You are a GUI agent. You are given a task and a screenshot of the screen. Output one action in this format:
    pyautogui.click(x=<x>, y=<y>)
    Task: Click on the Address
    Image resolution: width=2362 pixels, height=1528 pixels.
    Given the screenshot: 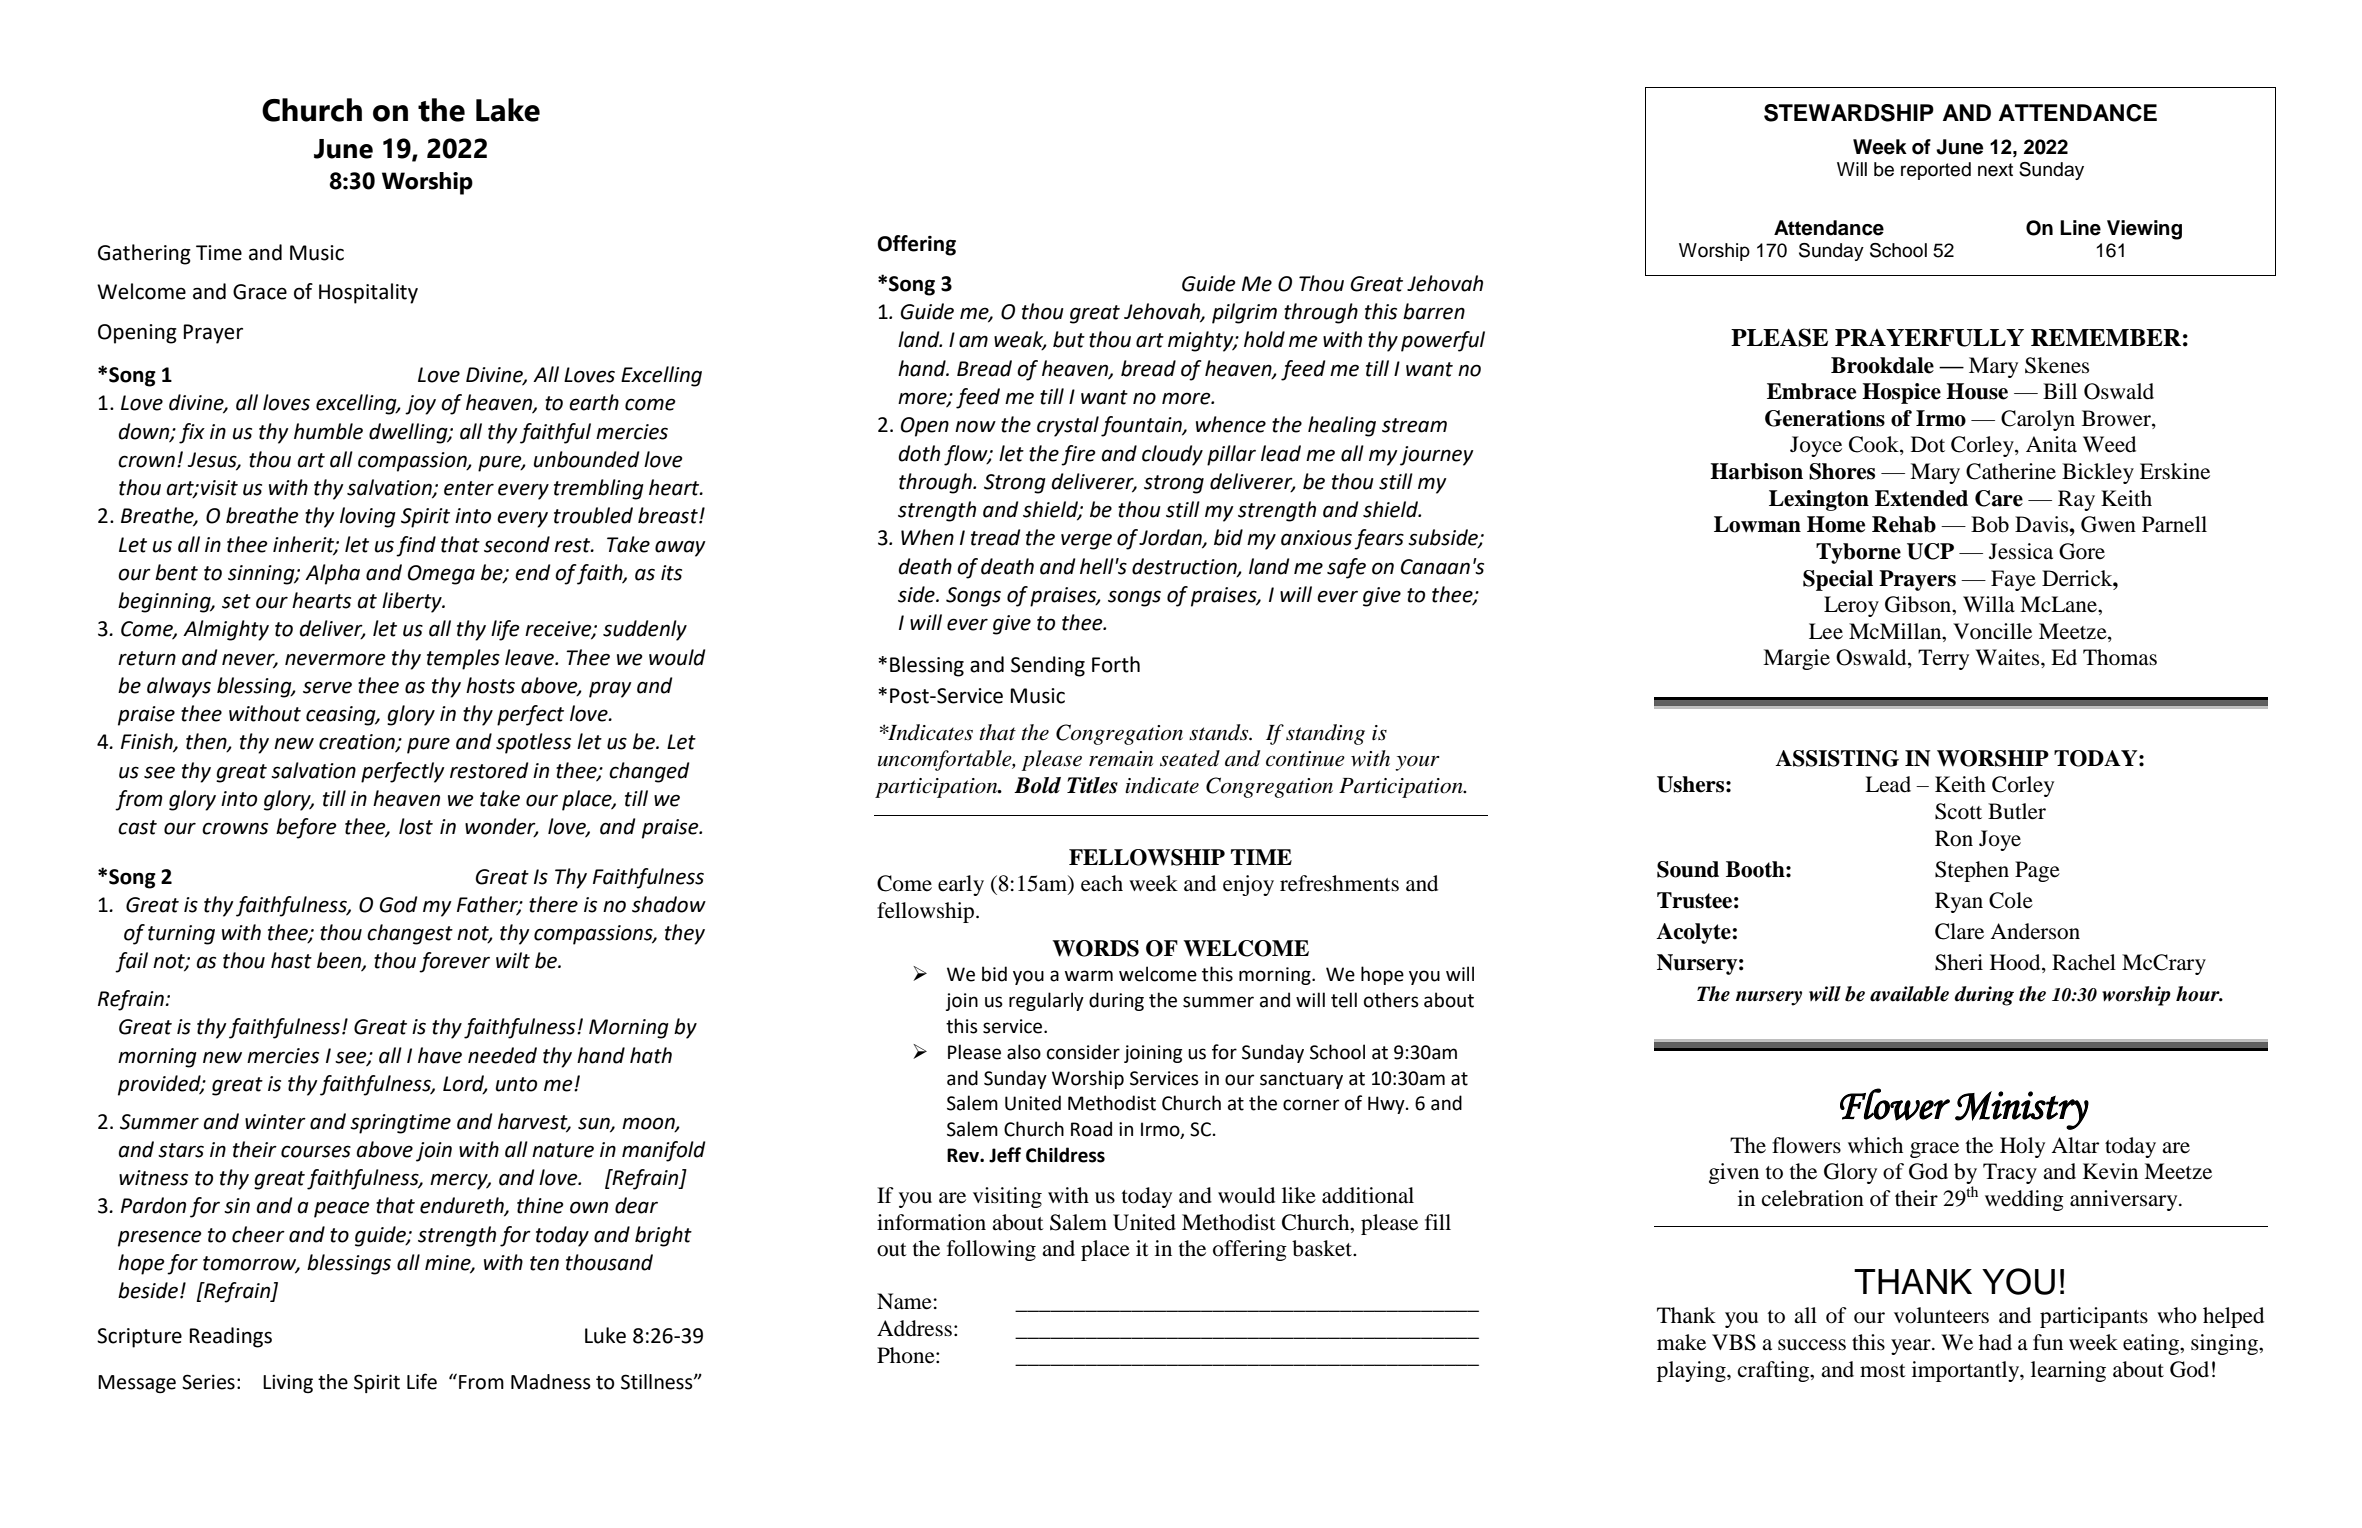 What is the action you would take?
    pyautogui.click(x=914, y=1328)
